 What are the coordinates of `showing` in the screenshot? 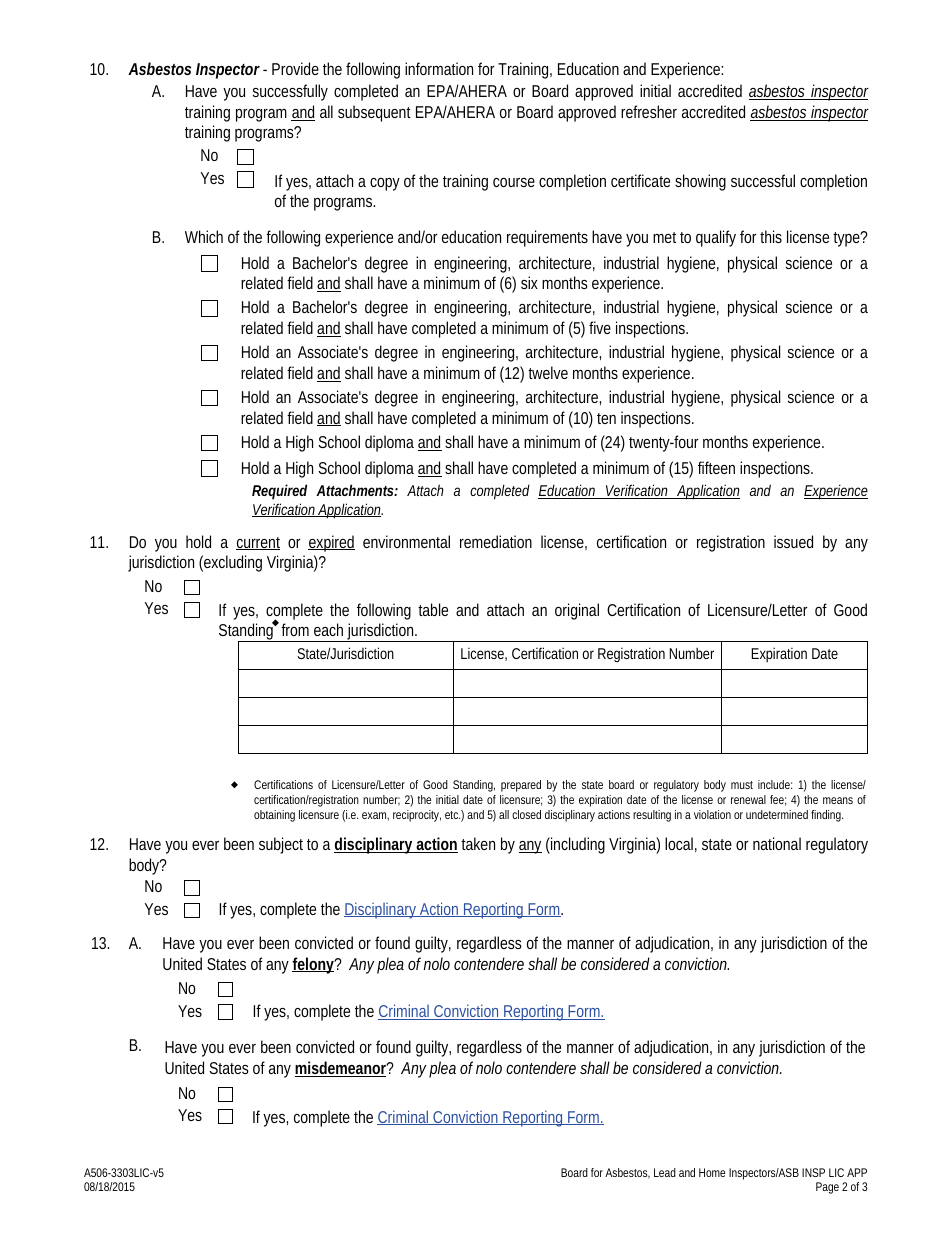 It's located at (700, 182).
